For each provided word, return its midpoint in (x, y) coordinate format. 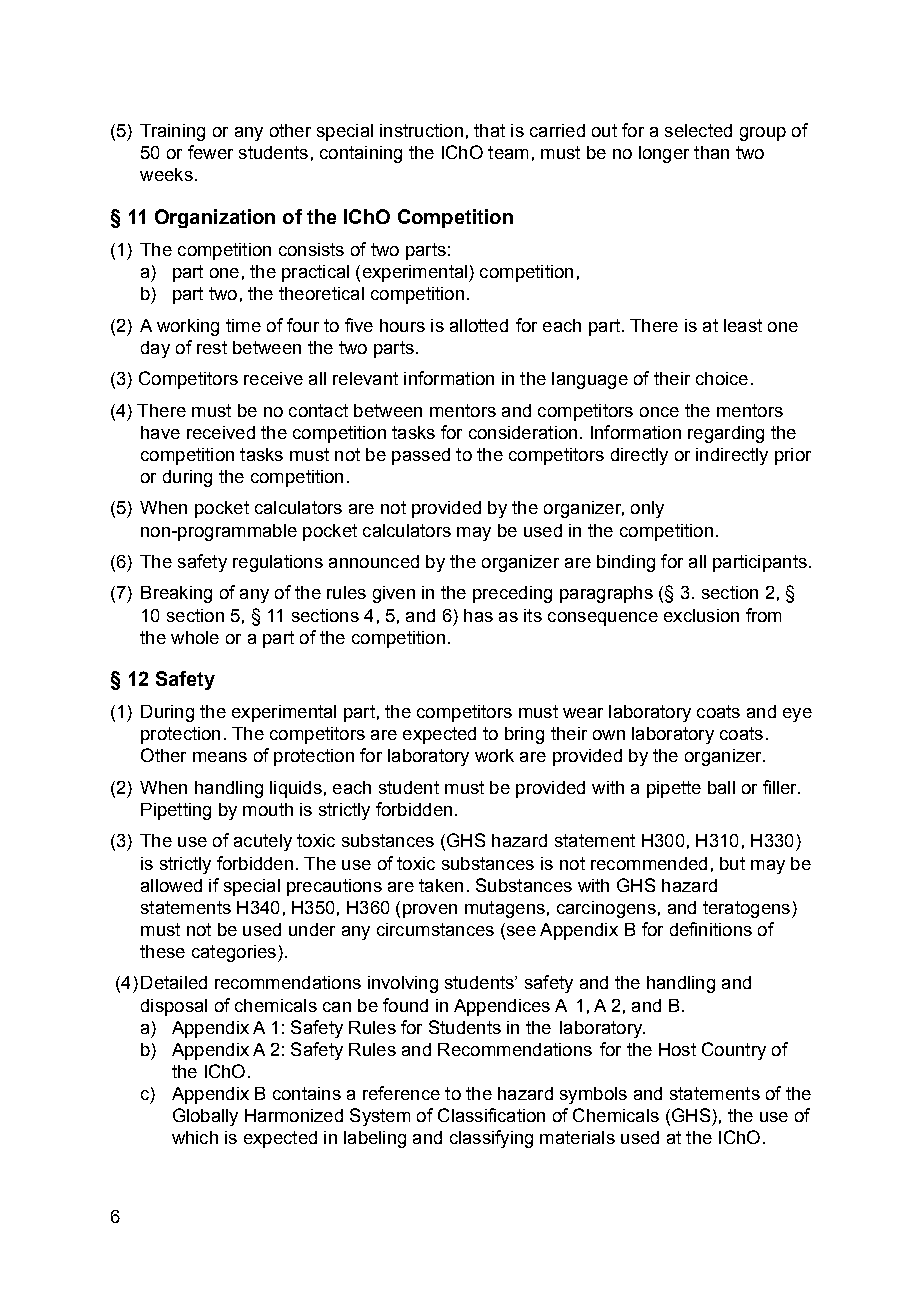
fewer (210, 152)
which (195, 1137)
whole (195, 637)
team (508, 152)
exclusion (701, 615)
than (711, 152)
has (478, 615)
